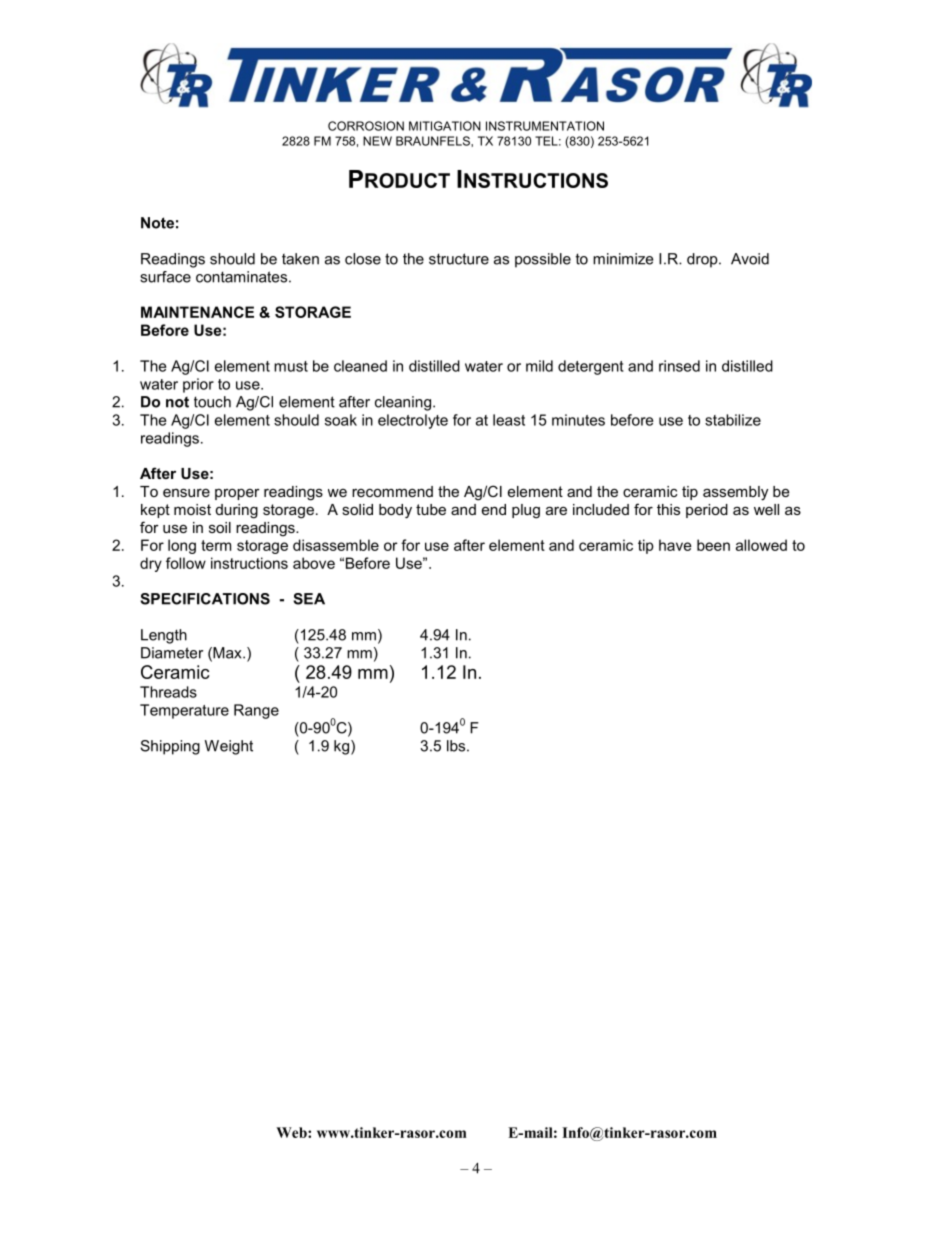  I want to click on SPECIFICATIONS, so click(205, 599).
